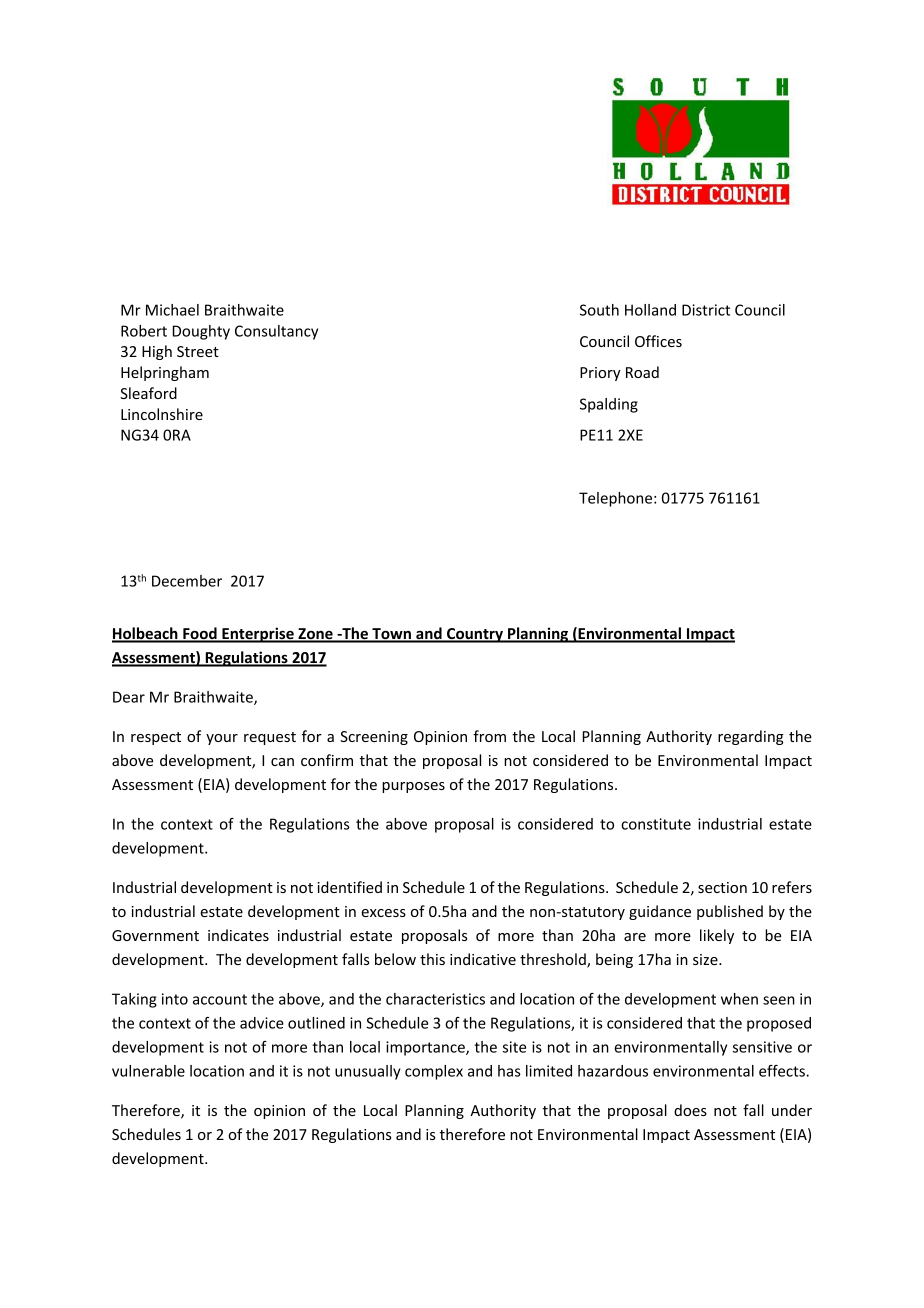 The image size is (924, 1308). What do you see at coordinates (148, 1071) in the screenshot?
I see `vulnerable` at bounding box center [148, 1071].
